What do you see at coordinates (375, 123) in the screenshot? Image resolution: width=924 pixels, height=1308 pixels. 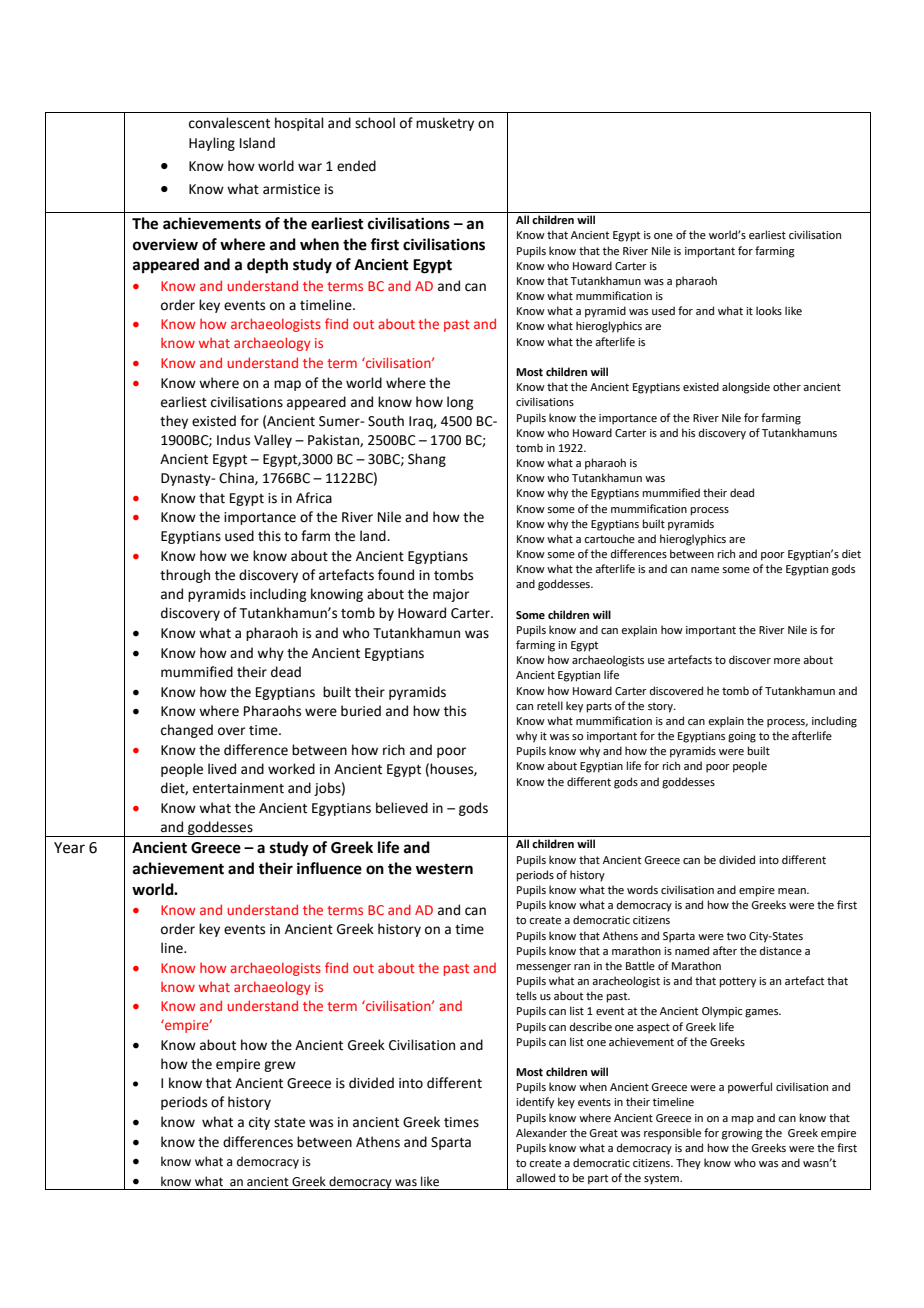 I see `school` at bounding box center [375, 123].
